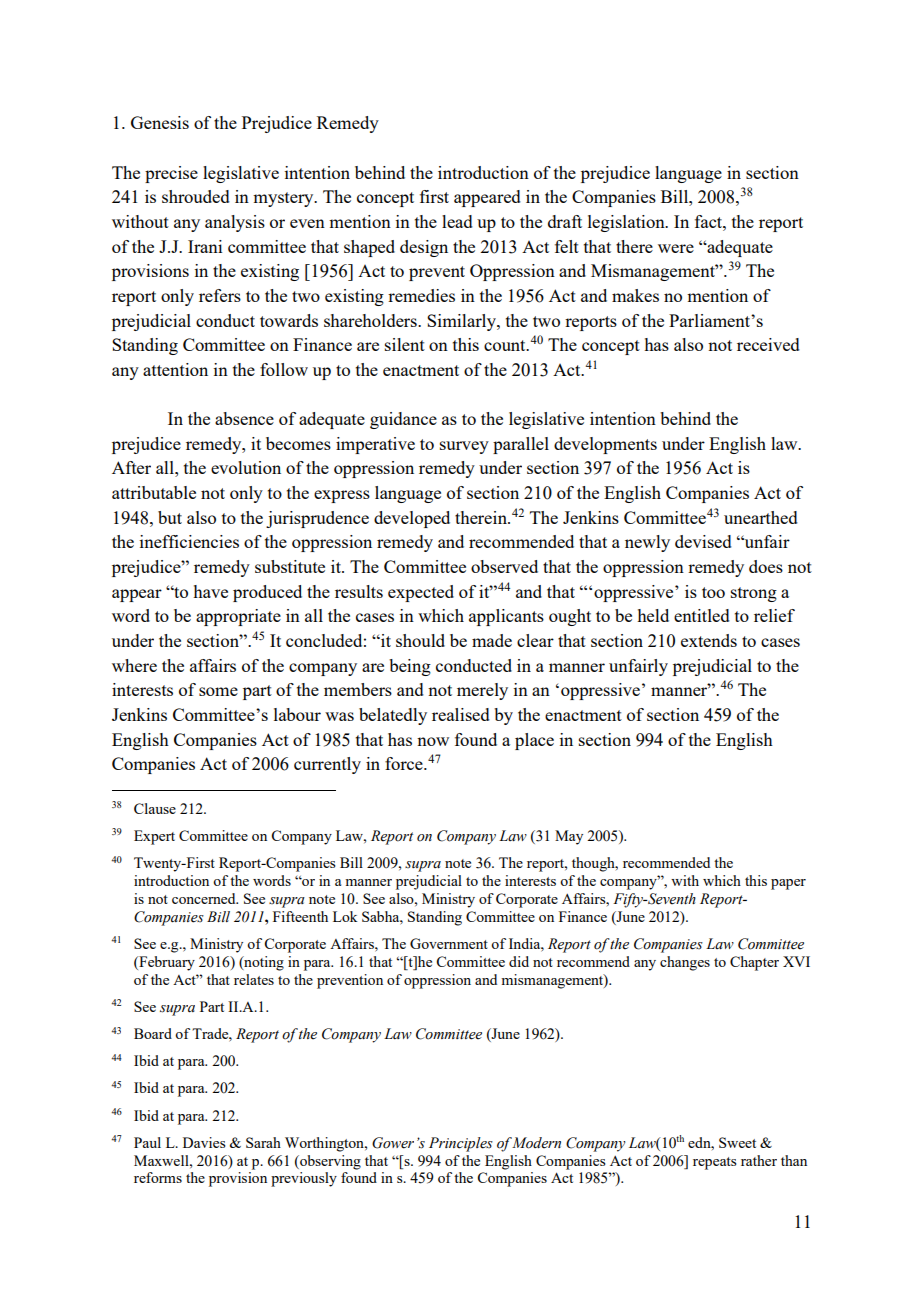 This screenshot has width=924, height=1308. What do you see at coordinates (204, 1142) in the screenshot?
I see `Davies` at bounding box center [204, 1142].
